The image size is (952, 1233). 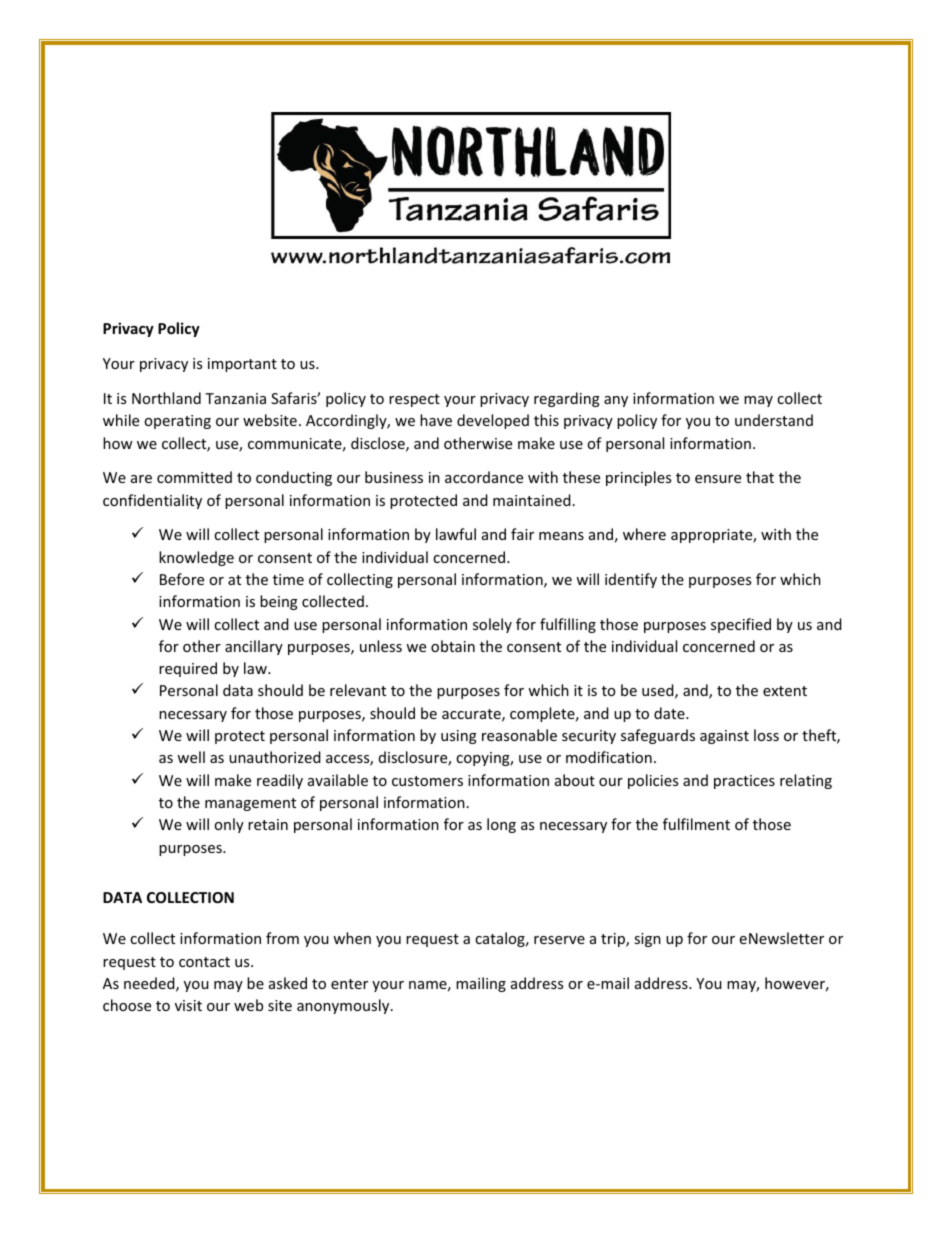 What do you see at coordinates (182, 579) in the screenshot?
I see `Before` at bounding box center [182, 579].
